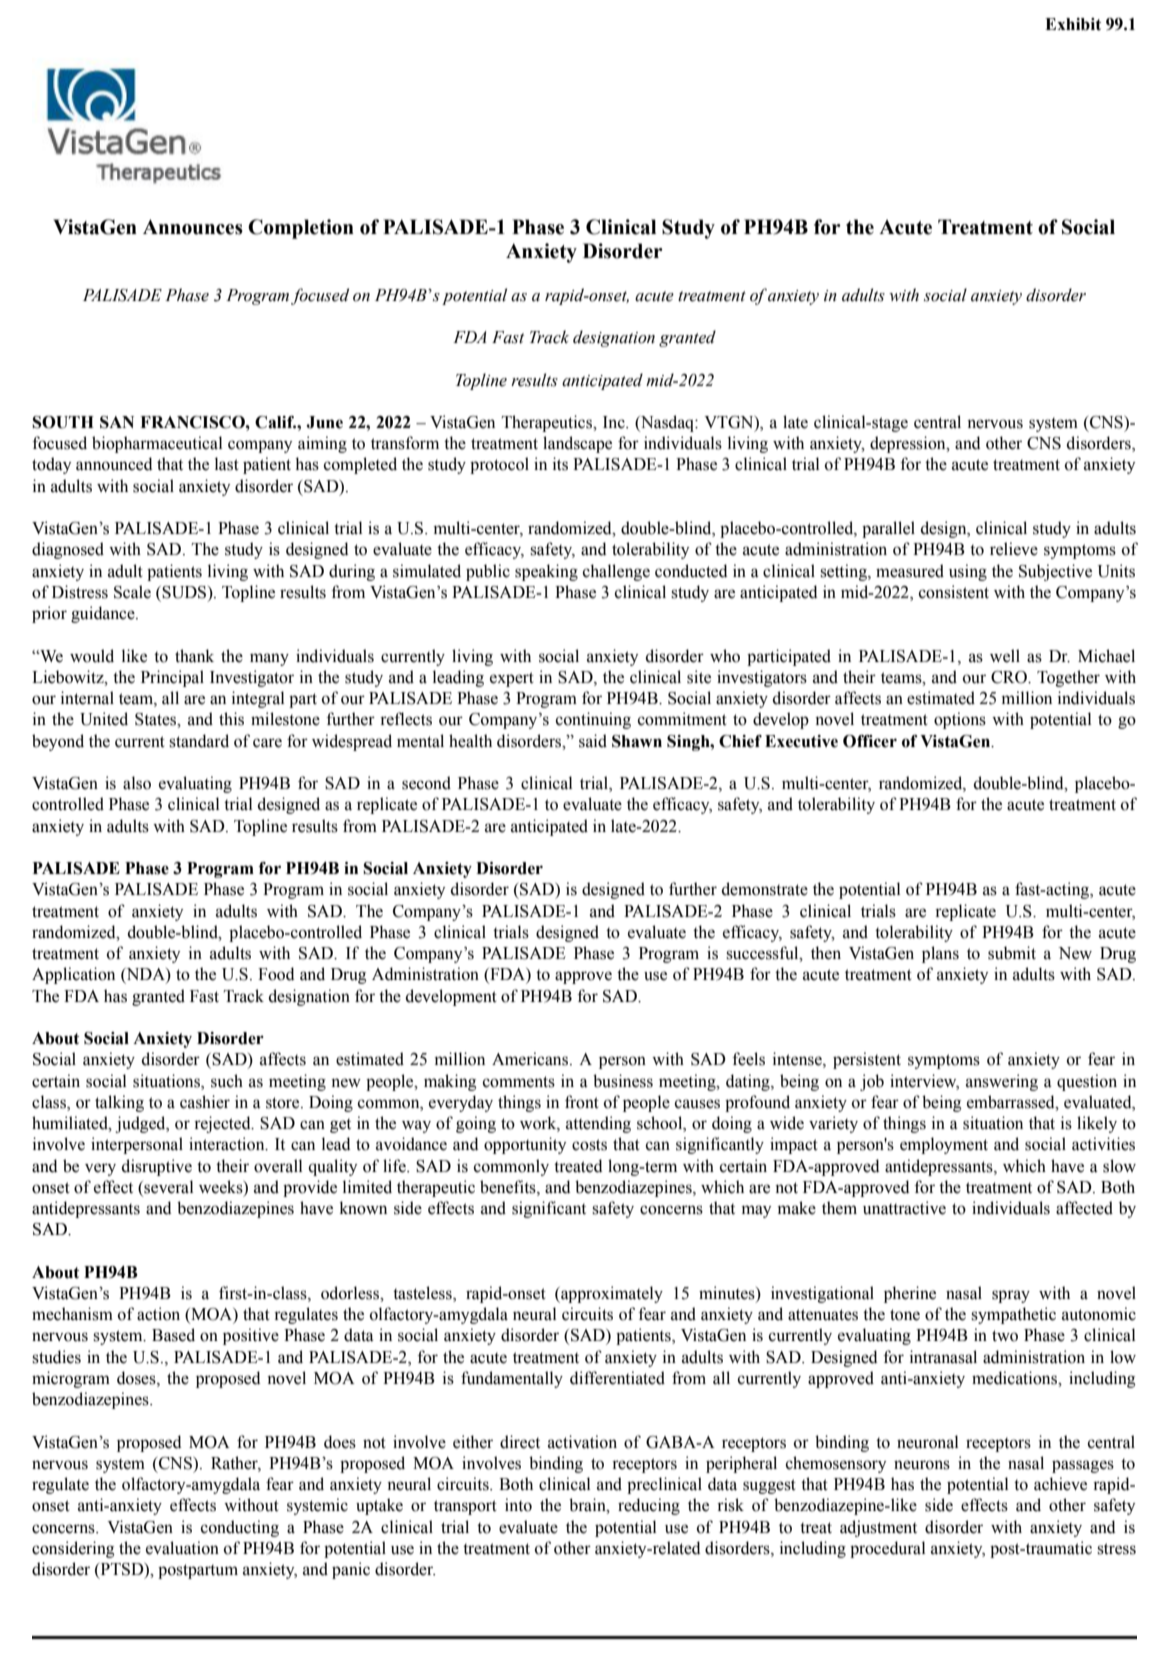 Image resolution: width=1170 pixels, height=1656 pixels. Describe the element at coordinates (649, 1506) in the page. I see `reducing` at that location.
